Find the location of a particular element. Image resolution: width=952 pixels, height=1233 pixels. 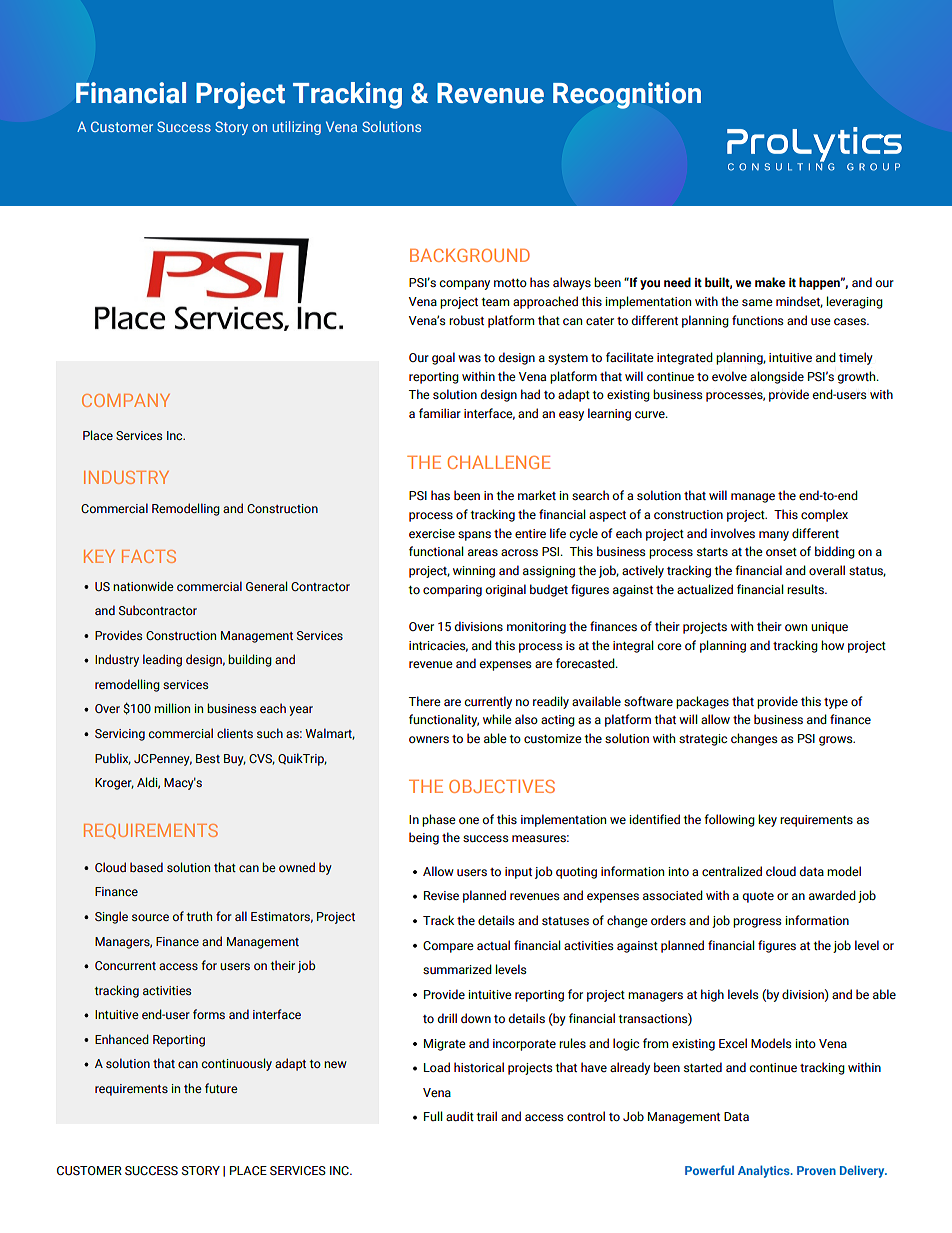

future is located at coordinates (221, 1088).
